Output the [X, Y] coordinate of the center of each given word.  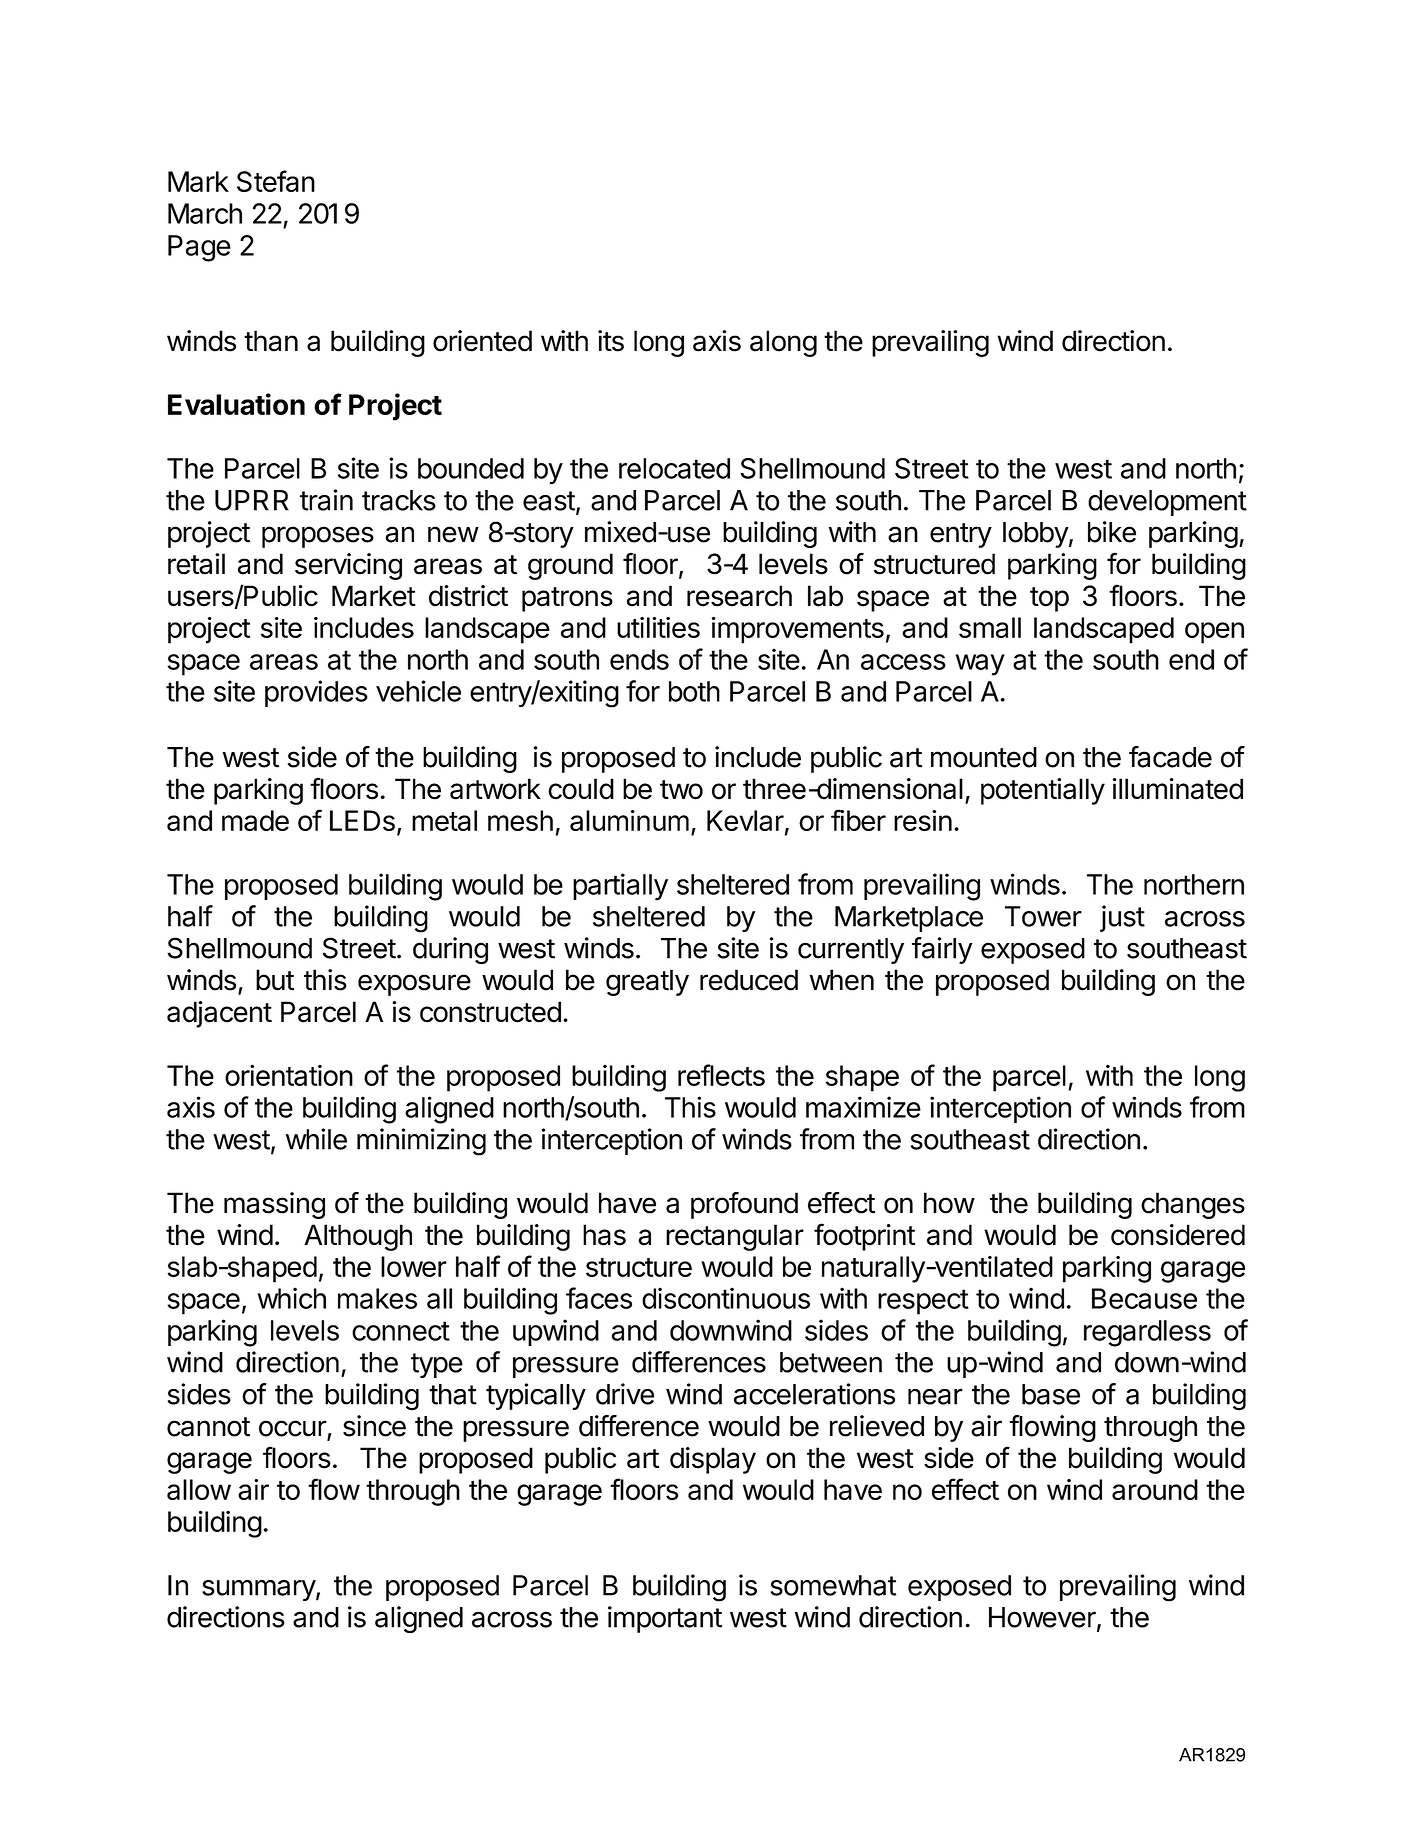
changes [1193, 1205]
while [316, 1139]
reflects [721, 1075]
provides [316, 693]
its [611, 341]
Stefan [276, 181]
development [1167, 503]
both [694, 691]
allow [199, 1489]
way [980, 665]
